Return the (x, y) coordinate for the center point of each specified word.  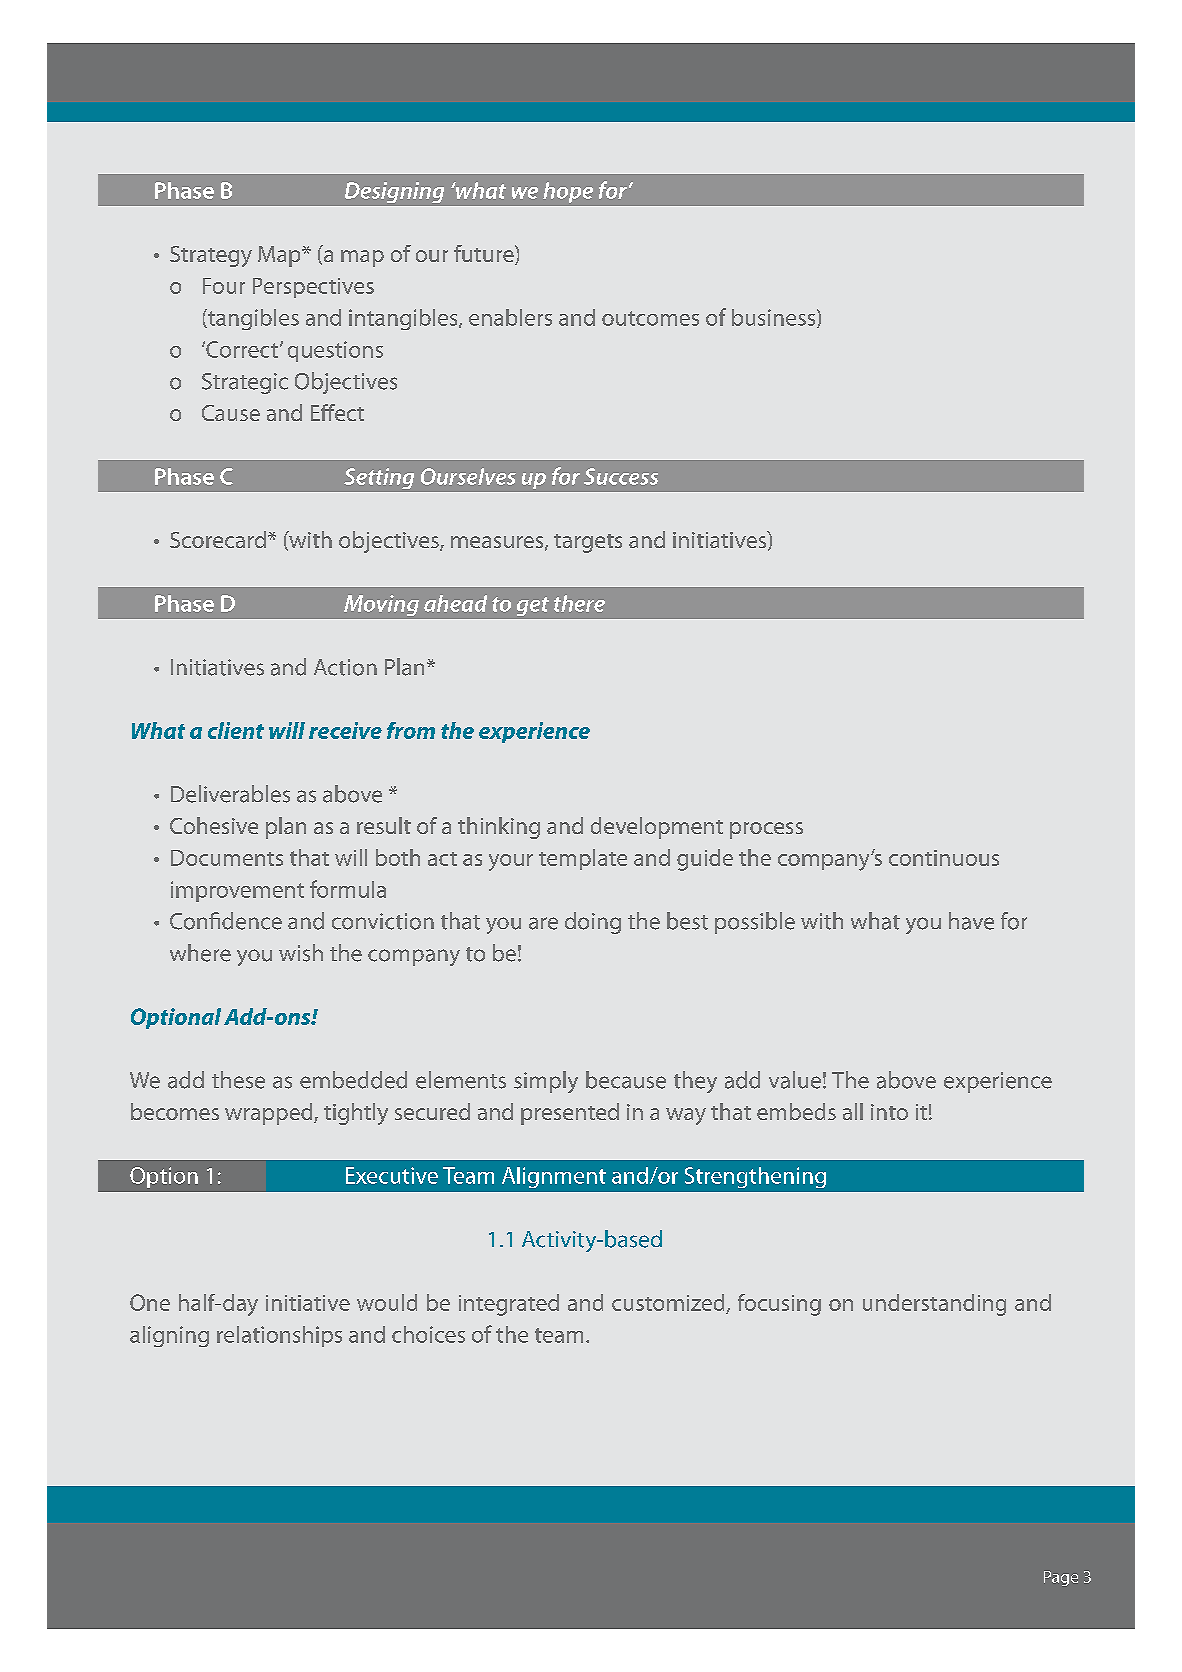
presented (570, 1114)
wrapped (270, 1114)
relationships (279, 1336)
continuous (944, 858)
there (579, 603)
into (889, 1112)
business (775, 318)
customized (668, 1302)
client (236, 730)
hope (568, 192)
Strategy (211, 256)
